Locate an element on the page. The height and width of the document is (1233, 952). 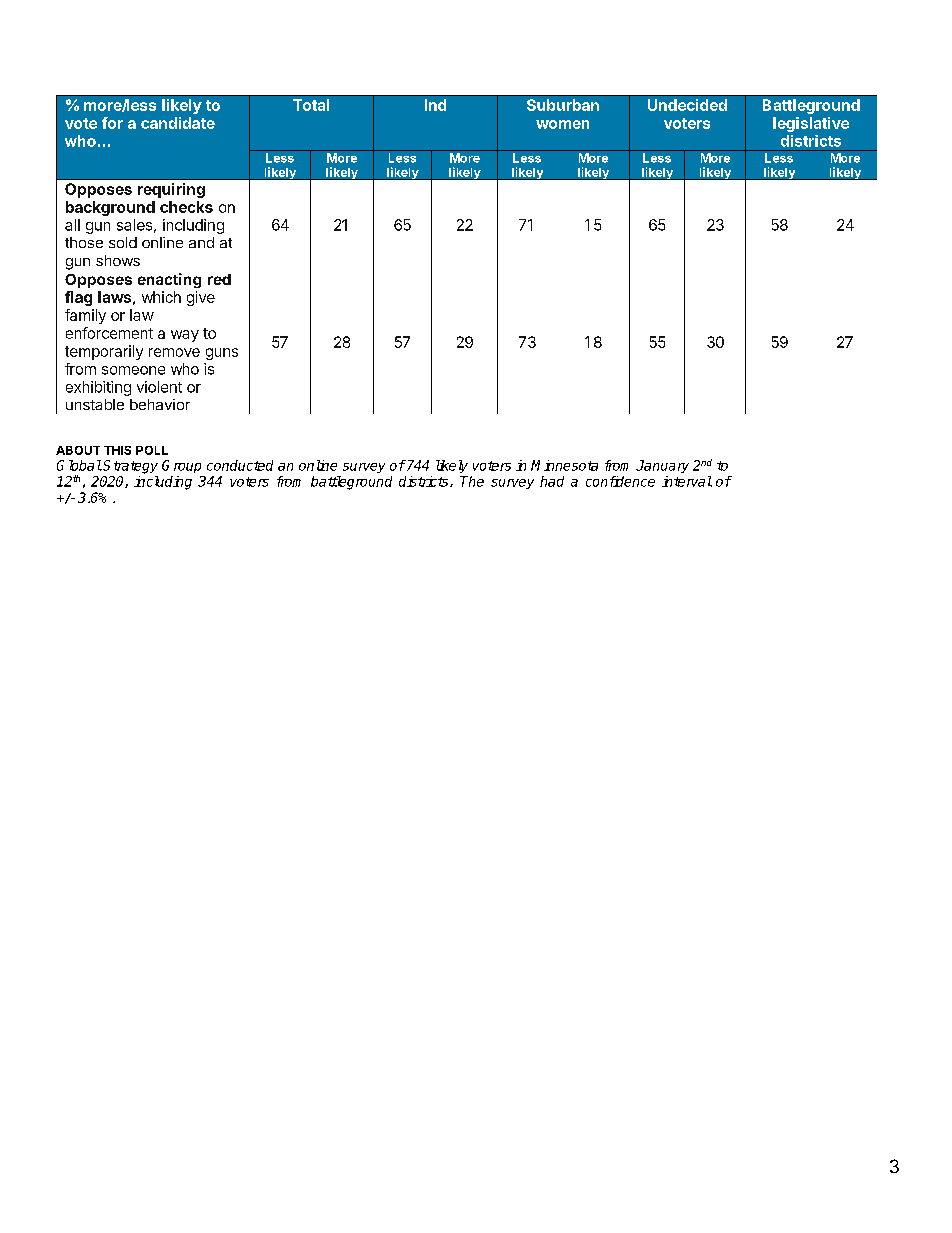
remove is located at coordinates (174, 352).
